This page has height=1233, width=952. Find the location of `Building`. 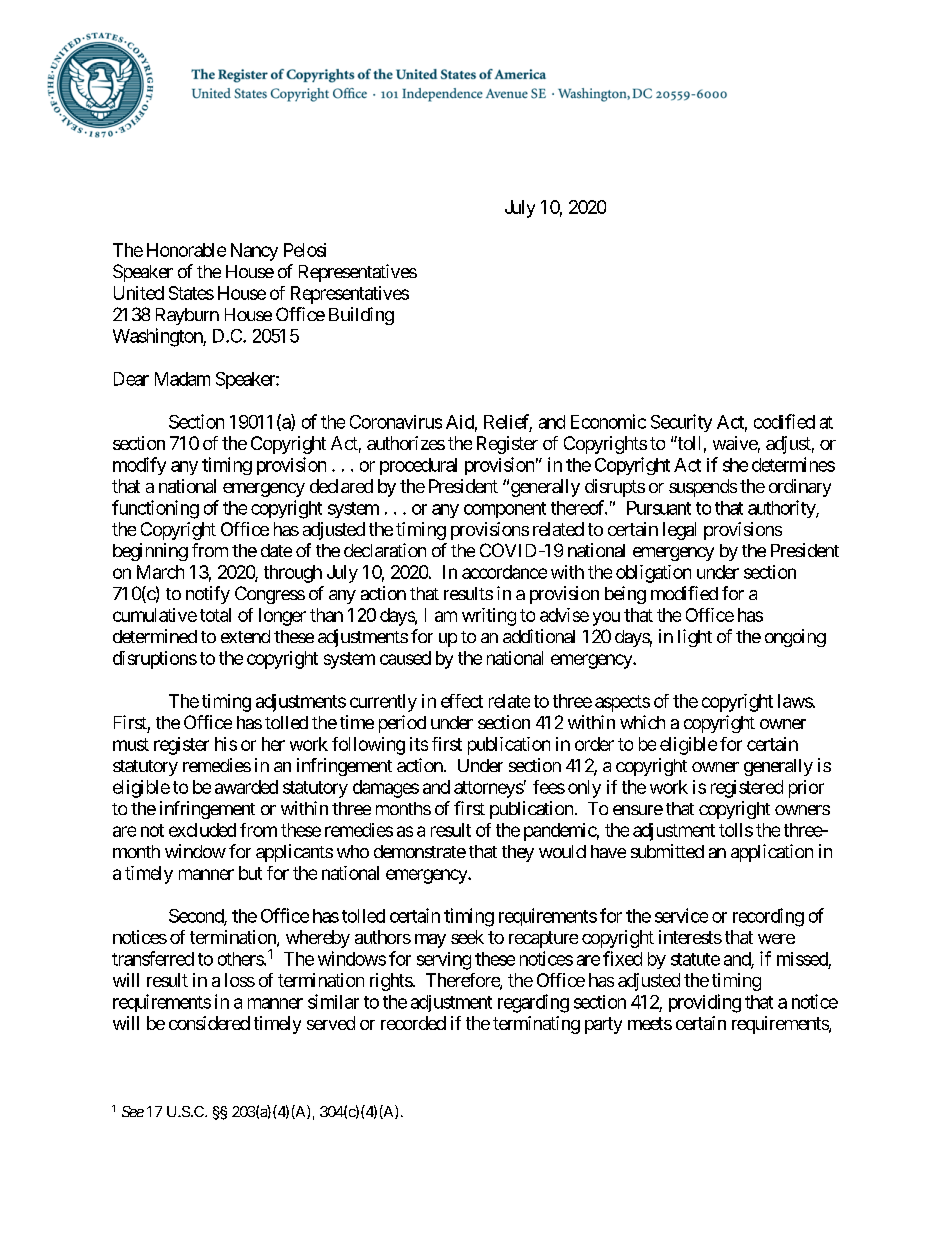

Building is located at coordinates (361, 316).
